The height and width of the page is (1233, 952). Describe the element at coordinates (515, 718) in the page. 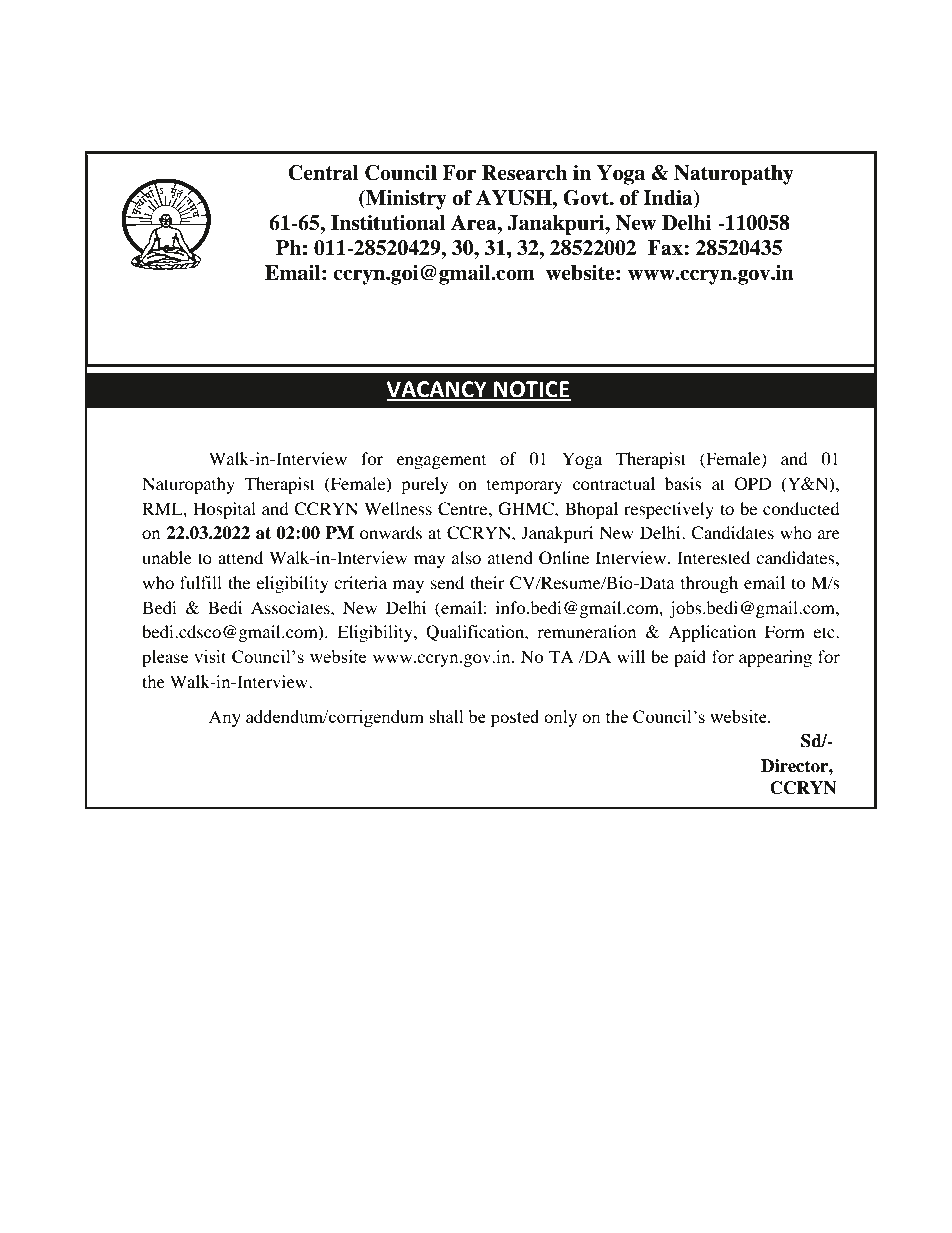

I see `posted` at that location.
